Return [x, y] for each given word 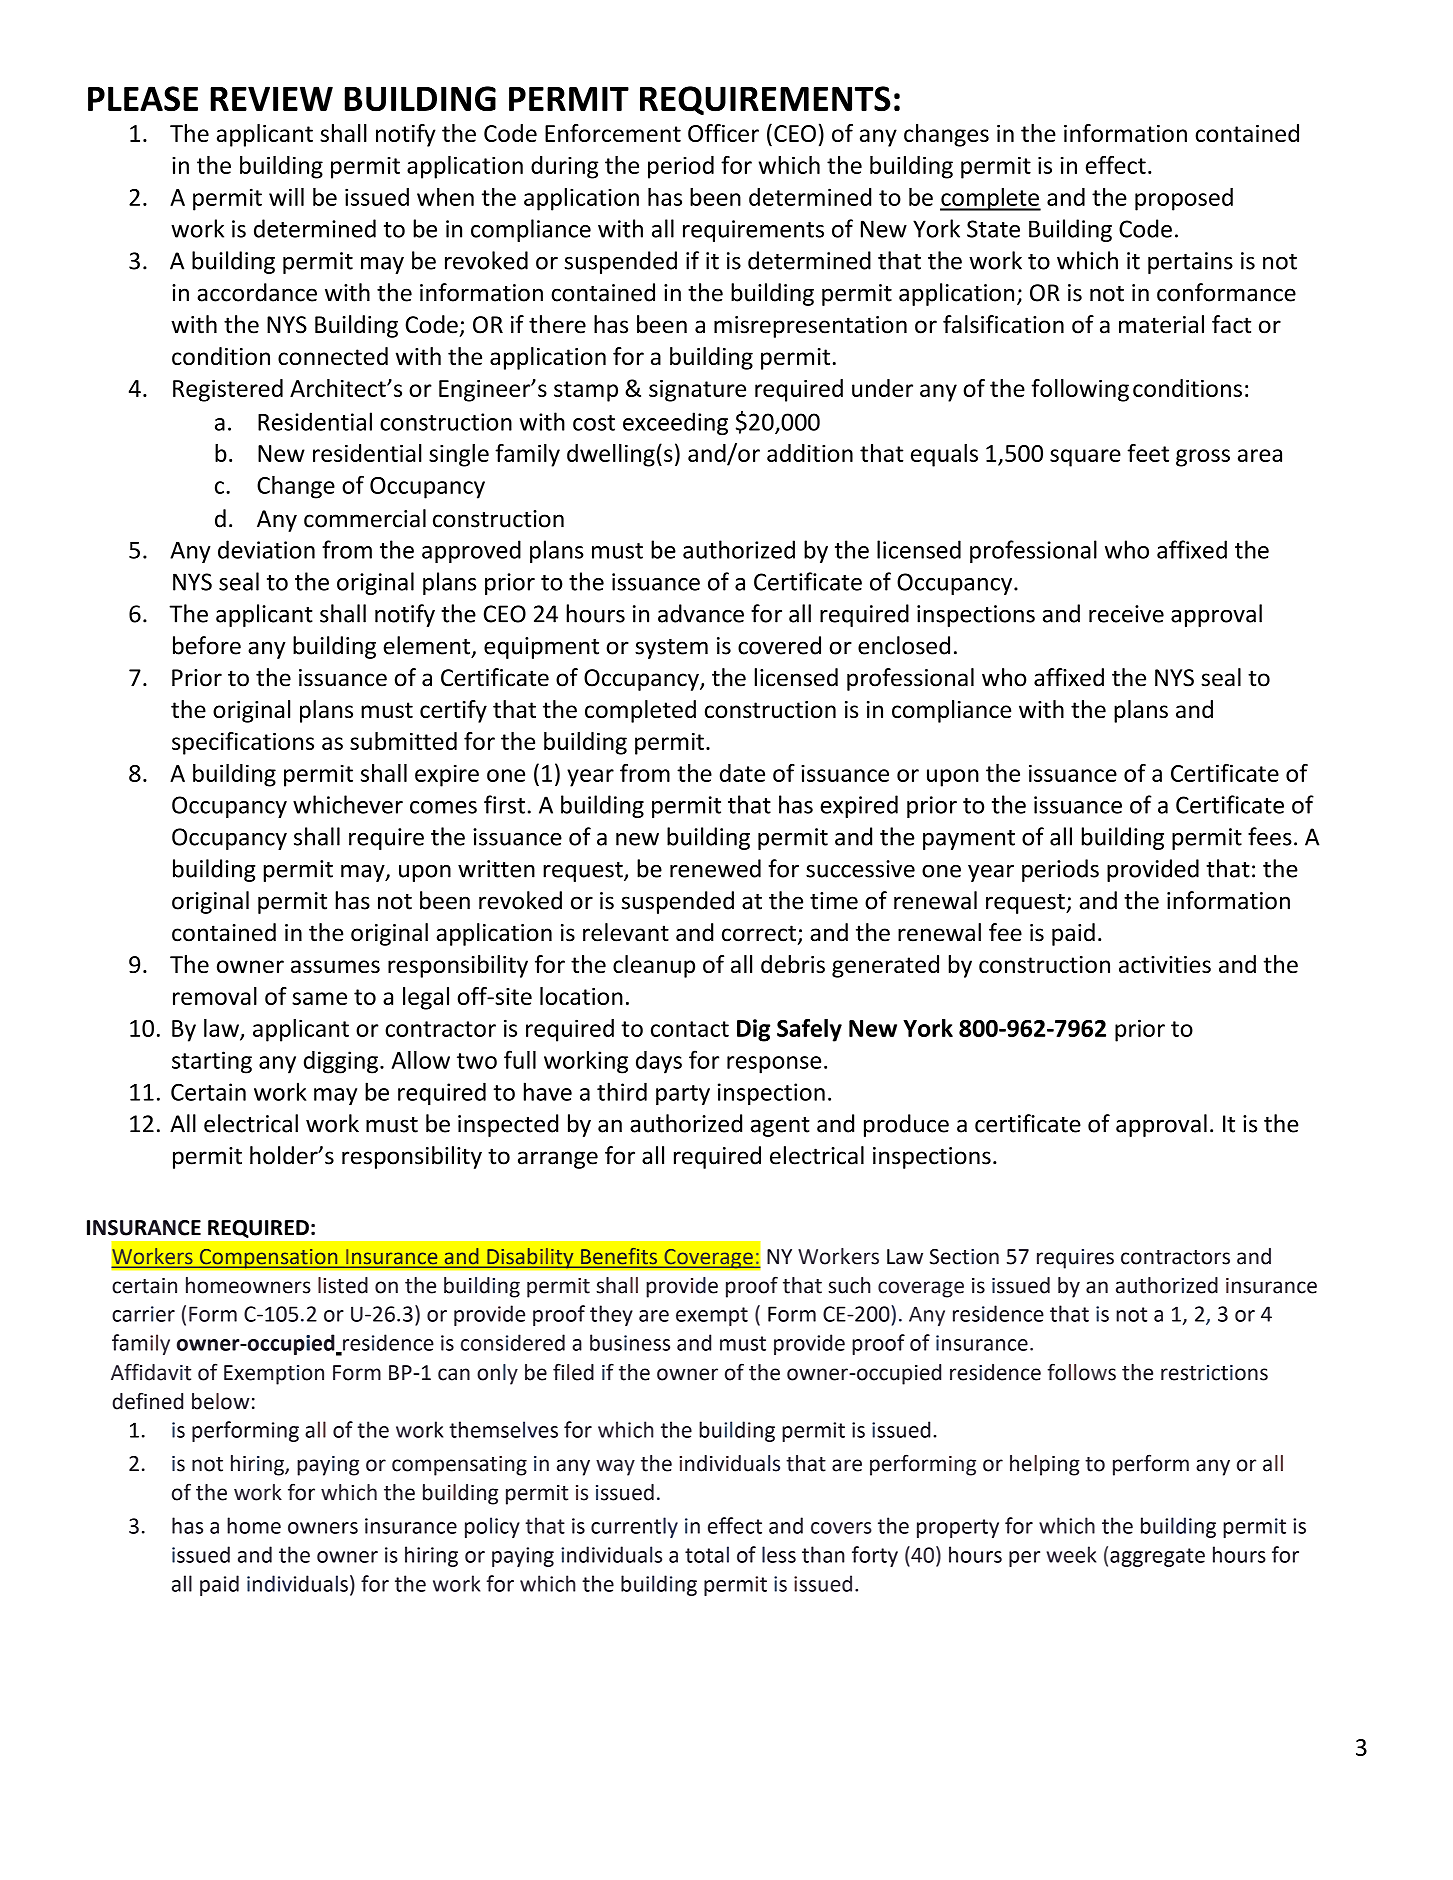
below [221, 1401]
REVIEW [272, 98]
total [707, 1554]
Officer [723, 133]
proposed [1184, 199]
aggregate [1157, 1557]
